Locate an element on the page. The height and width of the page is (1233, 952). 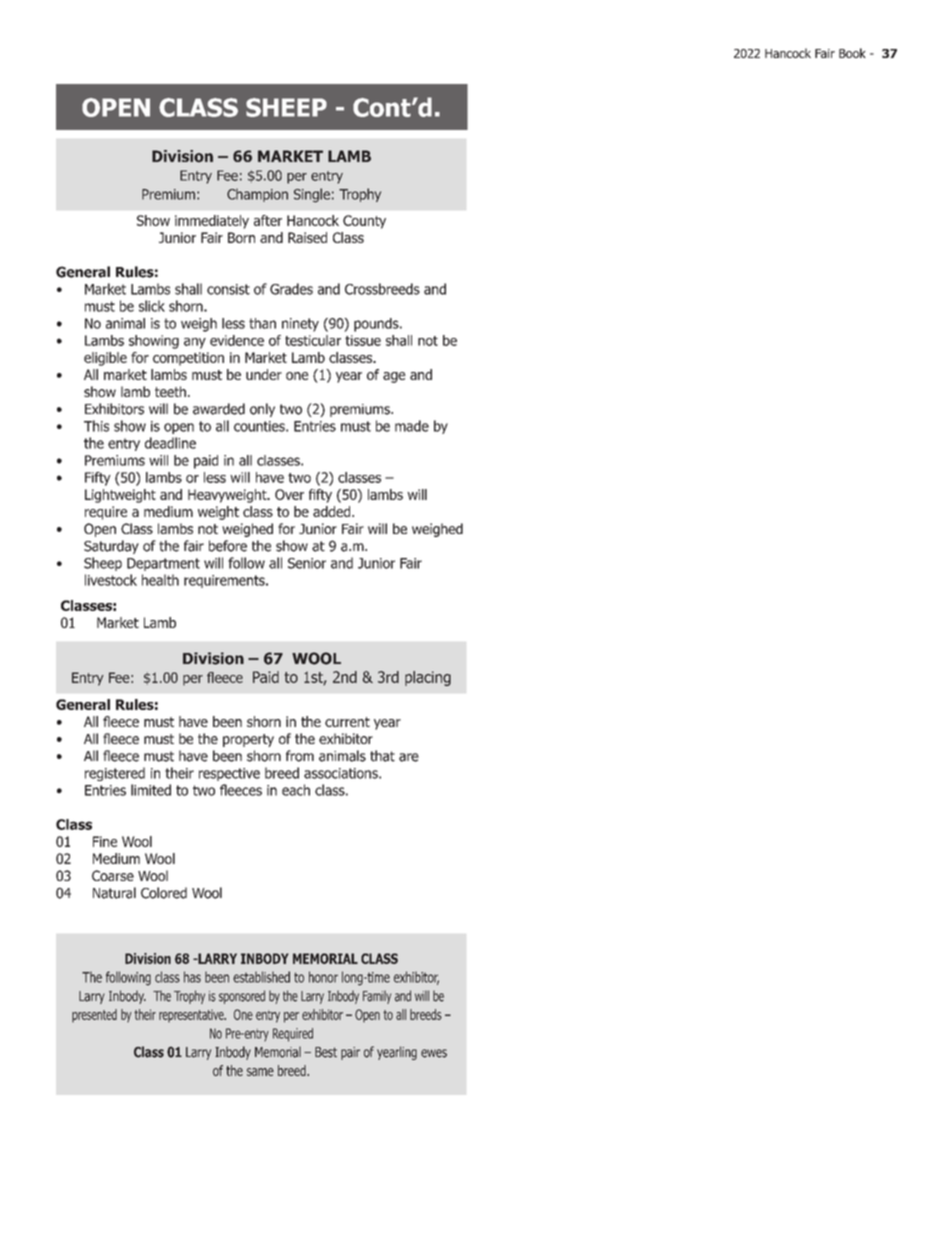
added is located at coordinates (333, 511).
